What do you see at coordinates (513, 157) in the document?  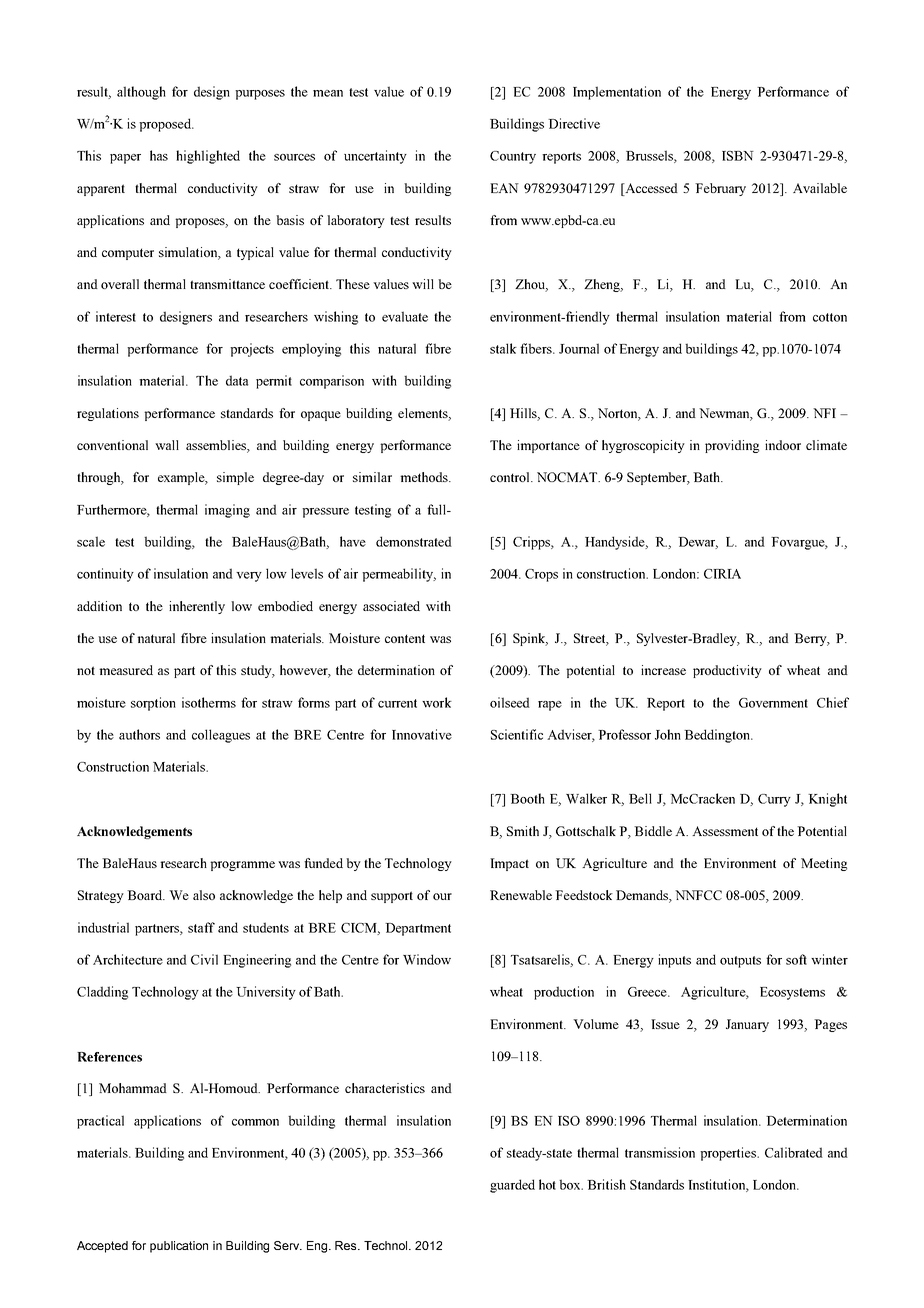 I see `Country` at bounding box center [513, 157].
